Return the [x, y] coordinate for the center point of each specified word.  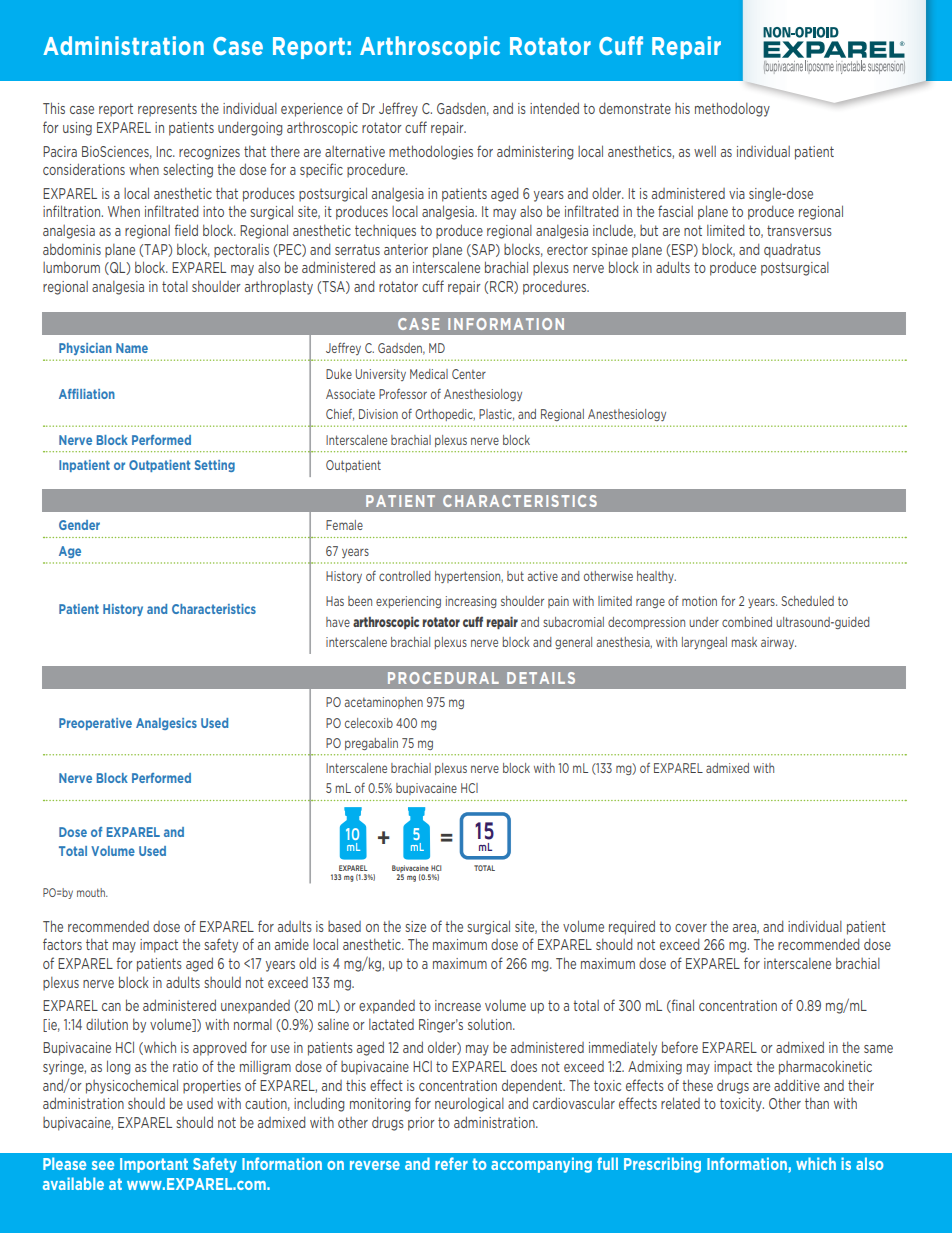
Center [469, 374]
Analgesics [166, 724]
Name [132, 348]
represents [167, 110]
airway [778, 643]
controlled [405, 576]
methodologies [431, 152]
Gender [79, 525]
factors [62, 944]
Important [154, 1165]
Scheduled [807, 601]
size [415, 926]
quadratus [792, 251]
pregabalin [371, 744]
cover [691, 928]
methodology [732, 109]
